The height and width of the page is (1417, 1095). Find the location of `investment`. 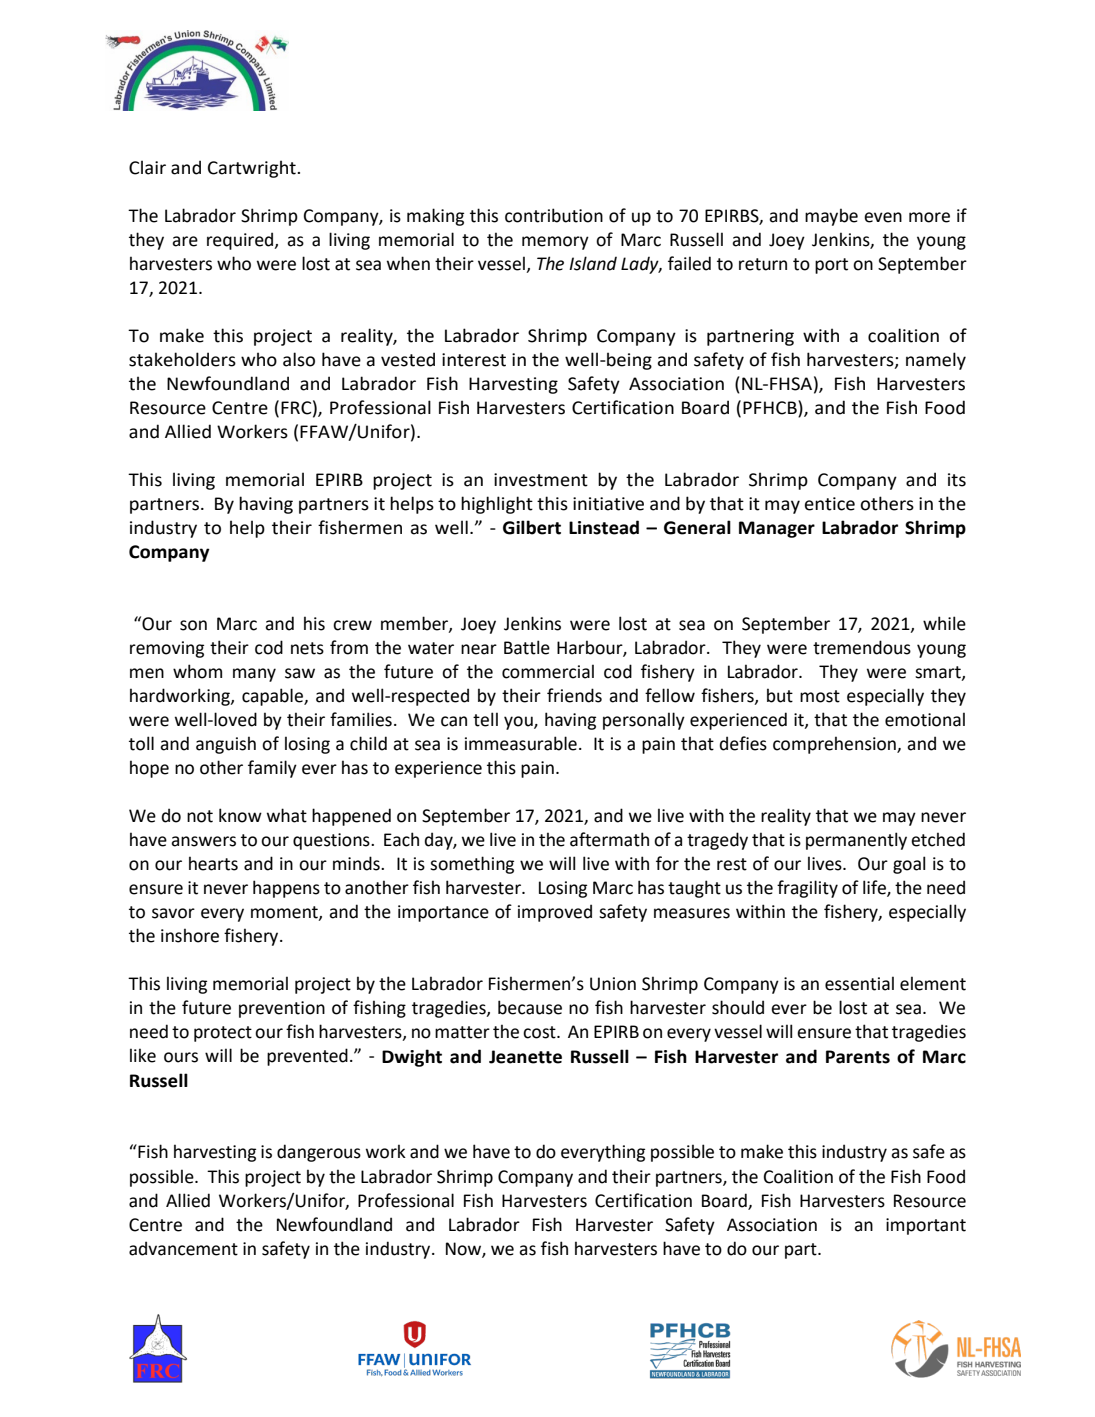

investment is located at coordinates (541, 480).
